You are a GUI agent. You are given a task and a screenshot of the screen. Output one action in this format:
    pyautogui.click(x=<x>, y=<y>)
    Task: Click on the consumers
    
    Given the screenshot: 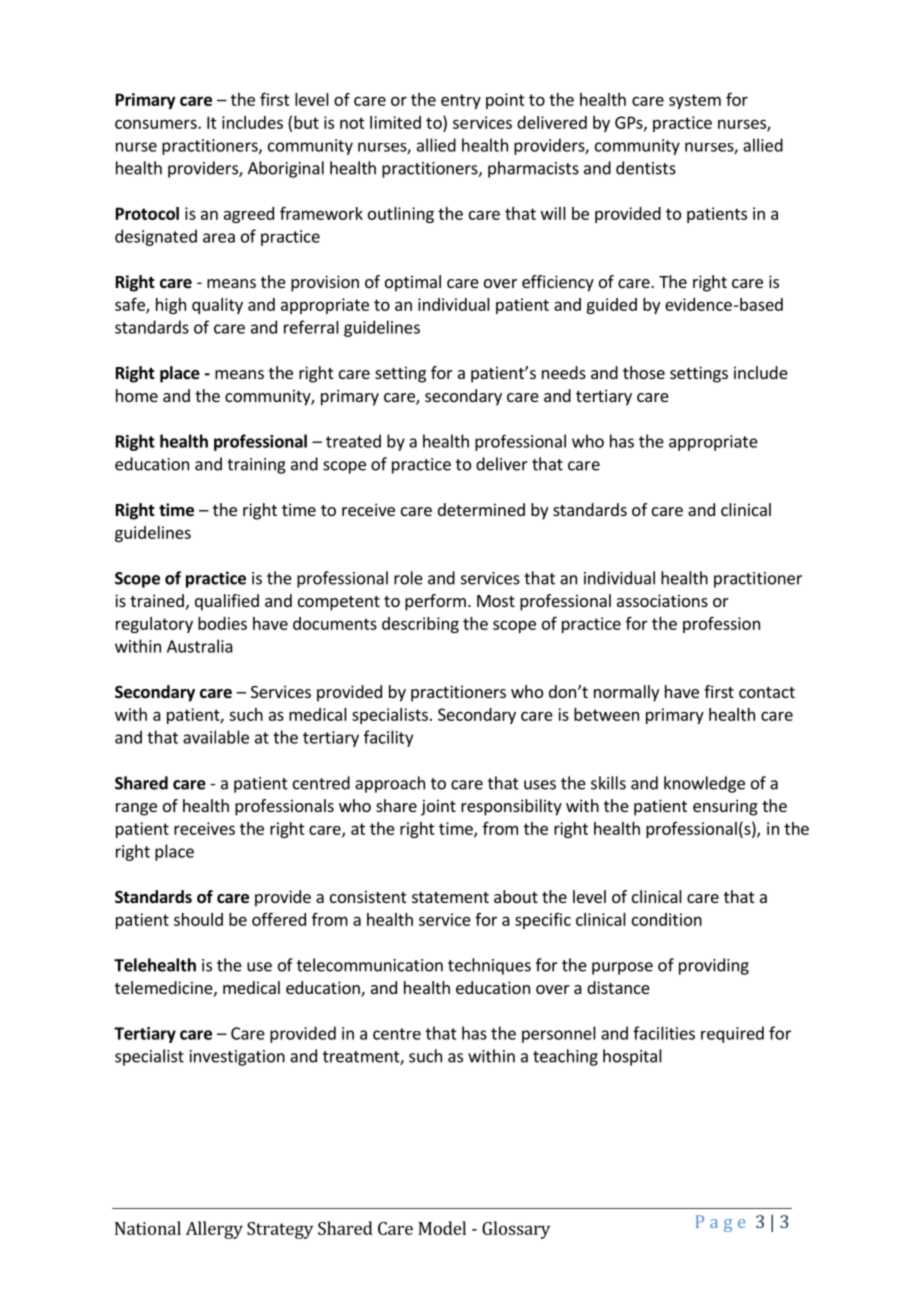 What is the action you would take?
    pyautogui.click(x=157, y=124)
